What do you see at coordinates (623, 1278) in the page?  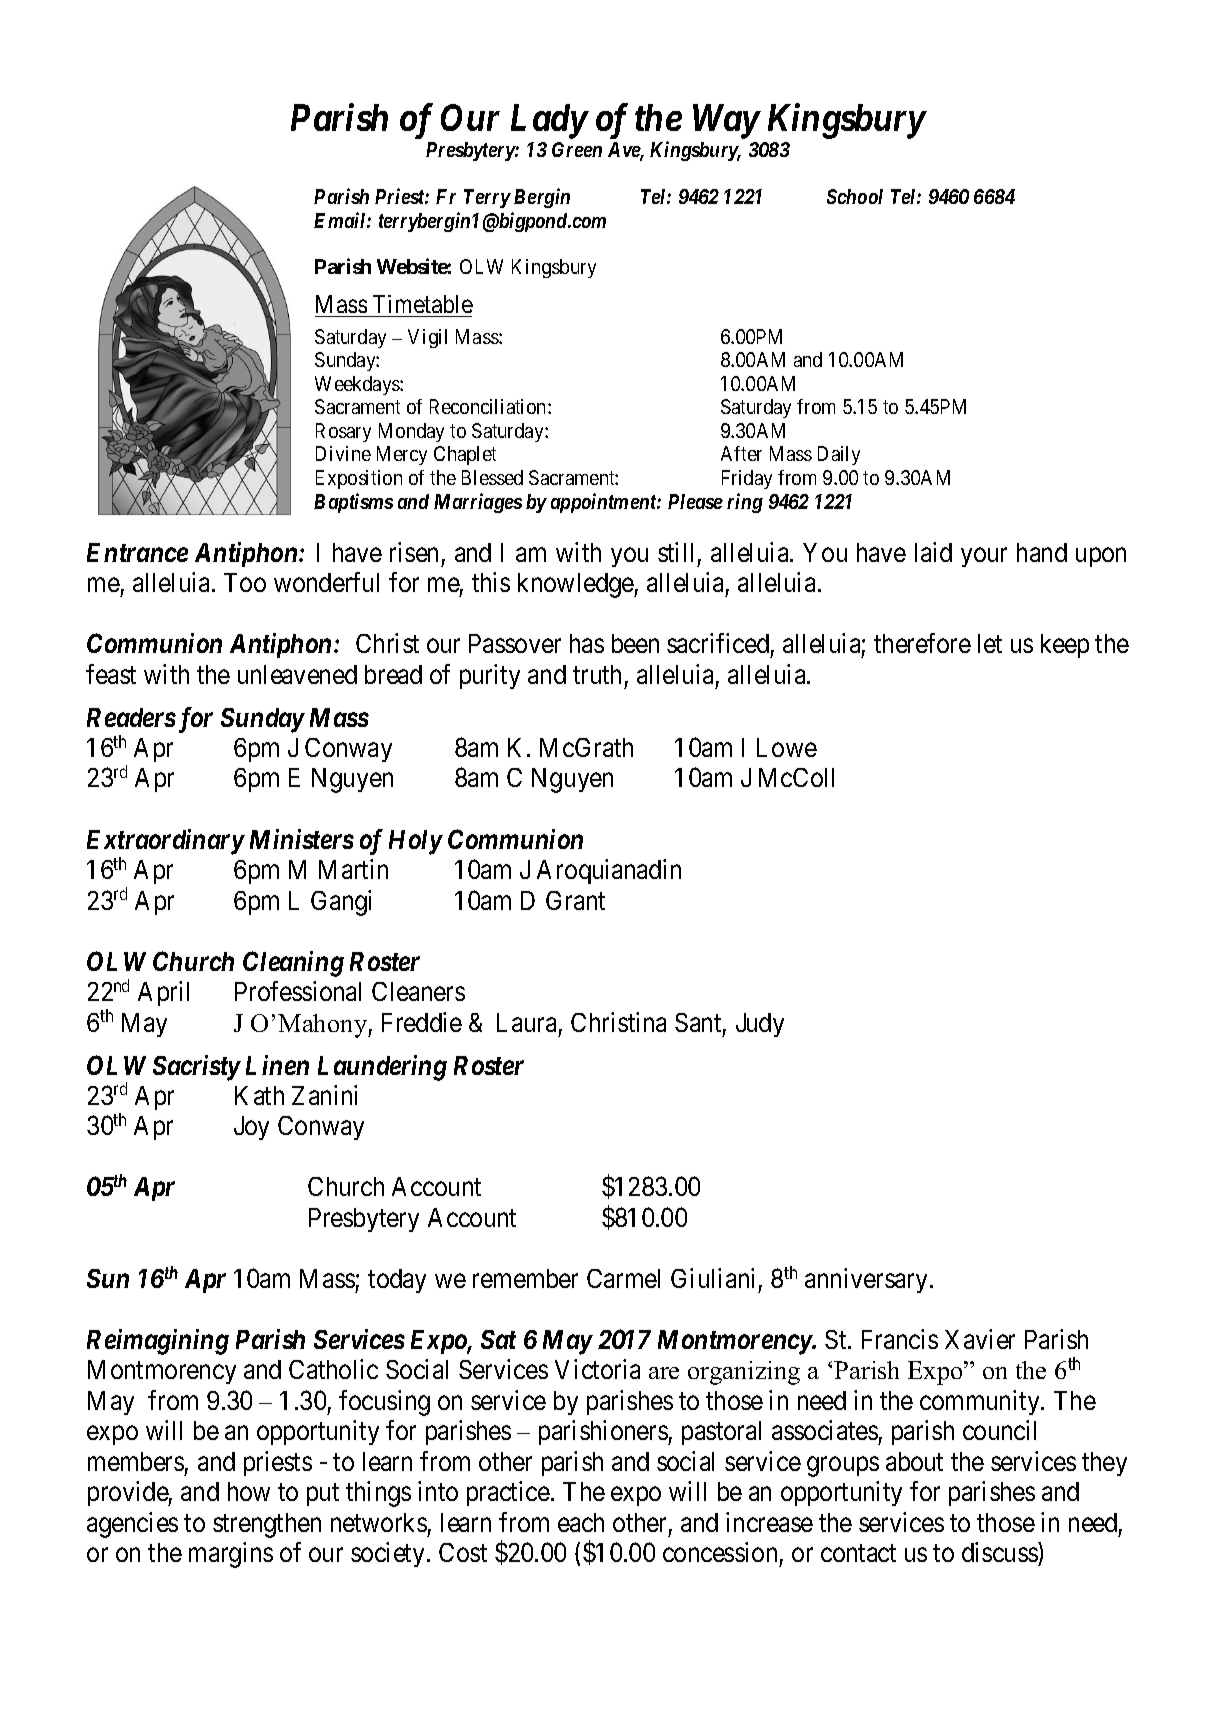 I see `Carmel` at bounding box center [623, 1278].
